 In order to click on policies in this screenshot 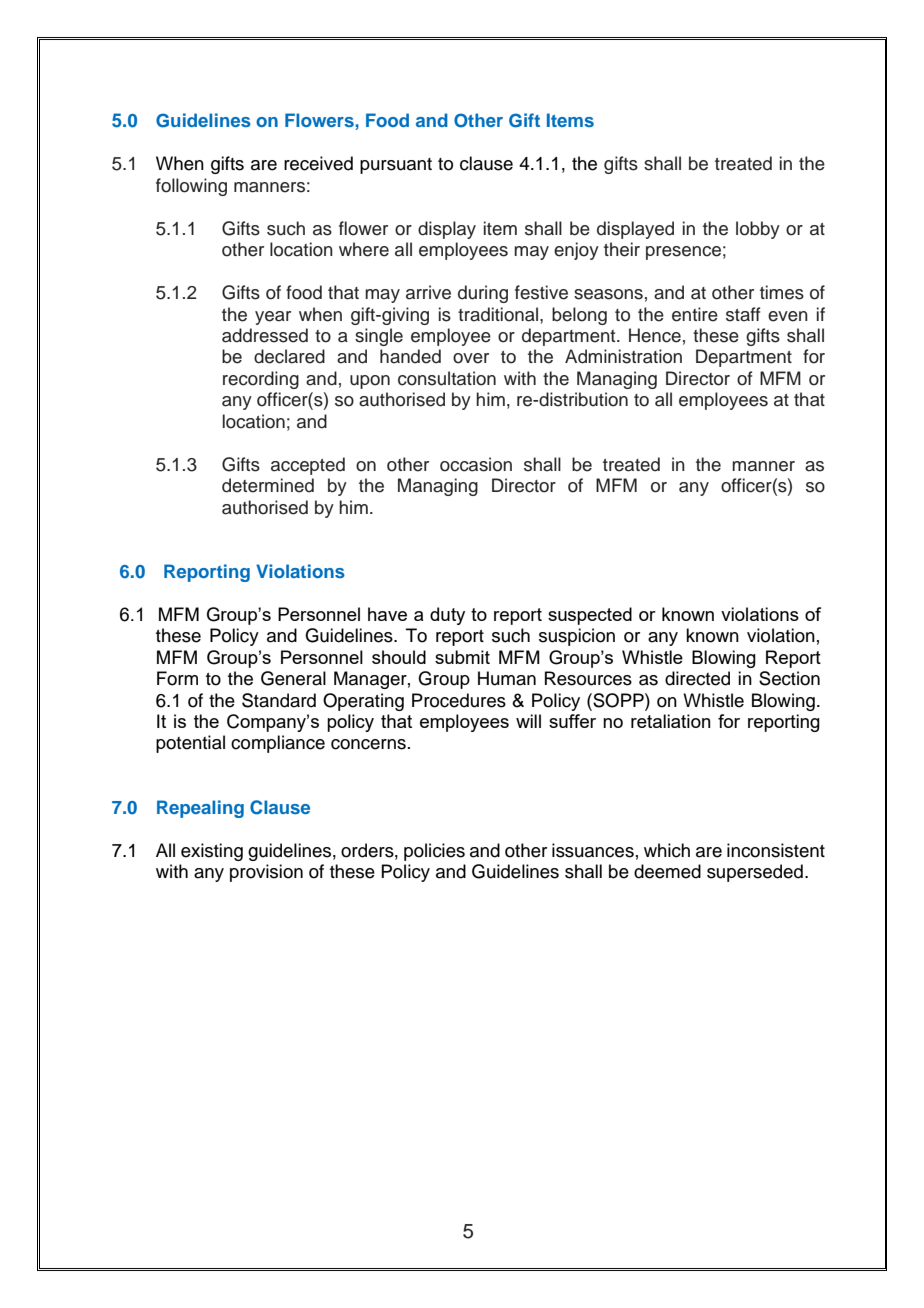, I will do `click(434, 852)`.
